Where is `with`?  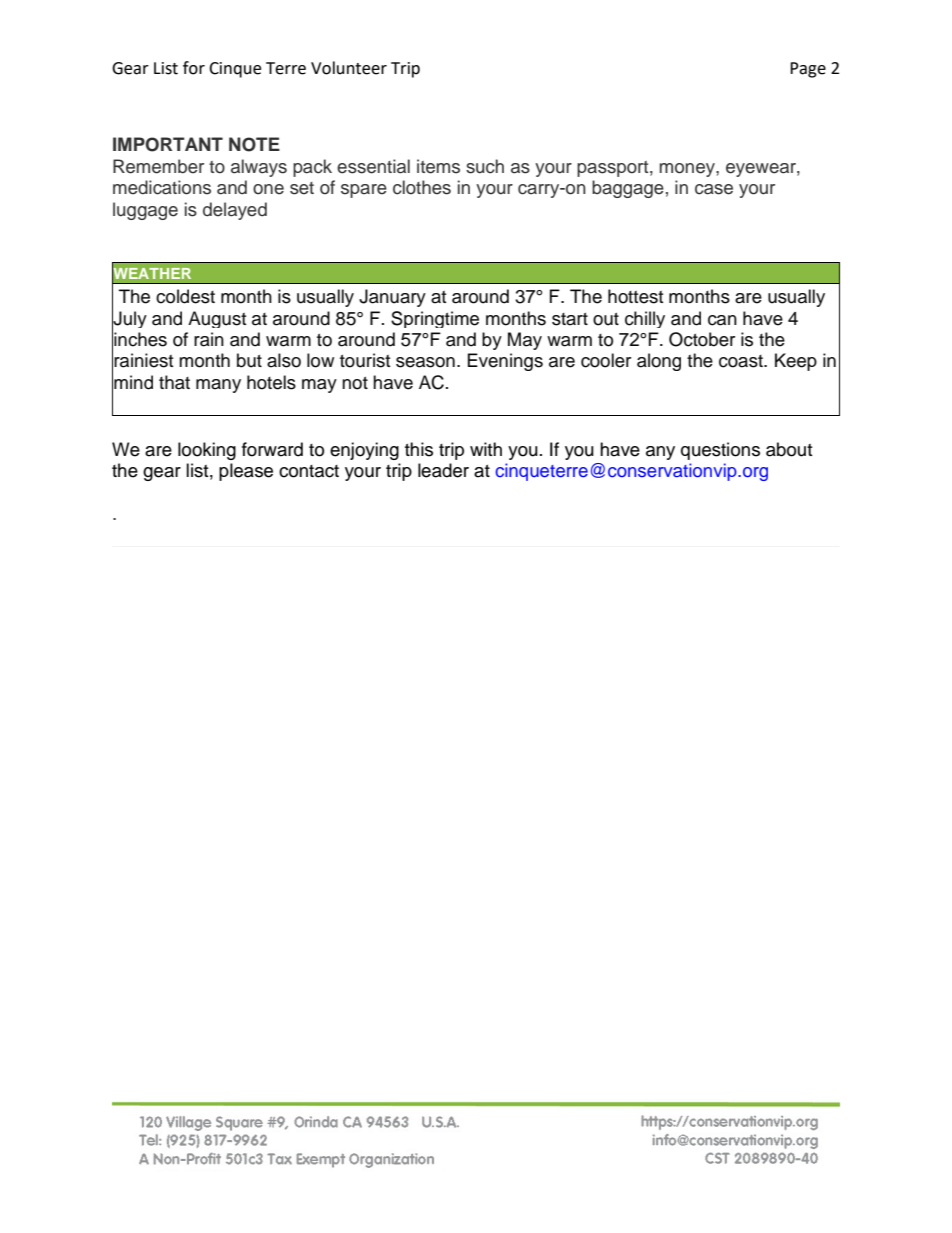 with is located at coordinates (486, 449).
